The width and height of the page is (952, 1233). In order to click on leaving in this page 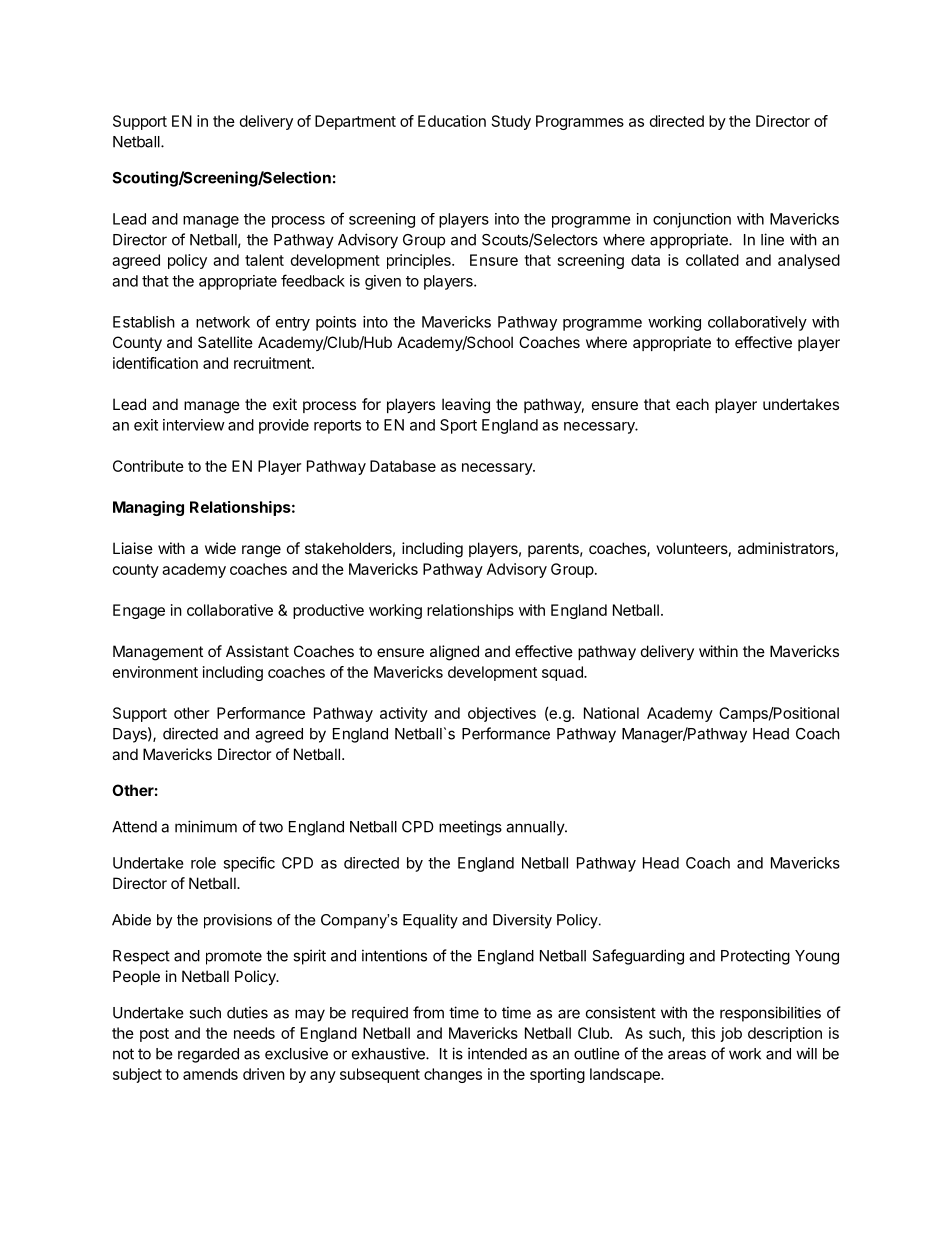, I will do `click(466, 406)`.
